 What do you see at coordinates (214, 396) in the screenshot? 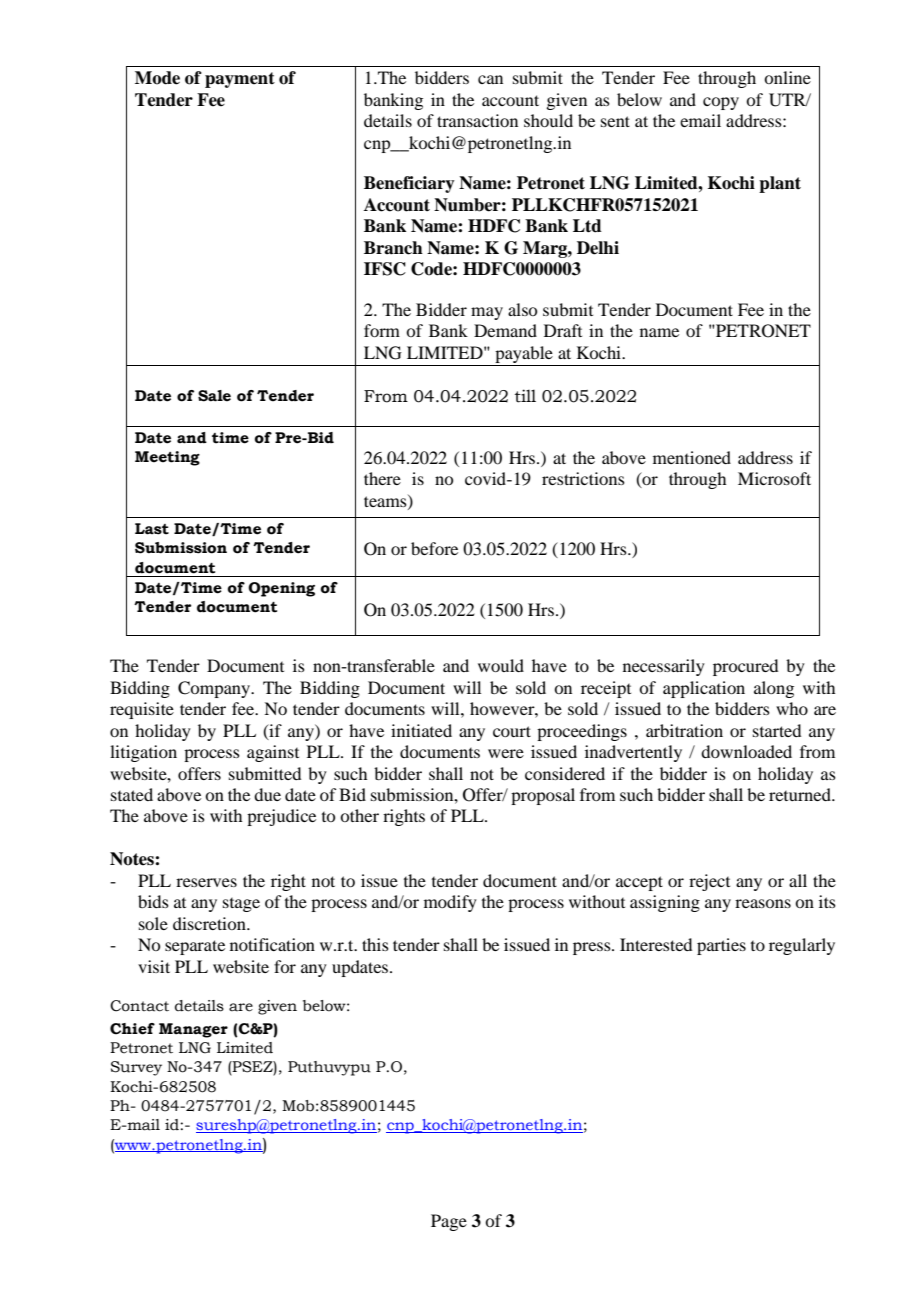
I see `Sale` at bounding box center [214, 396].
